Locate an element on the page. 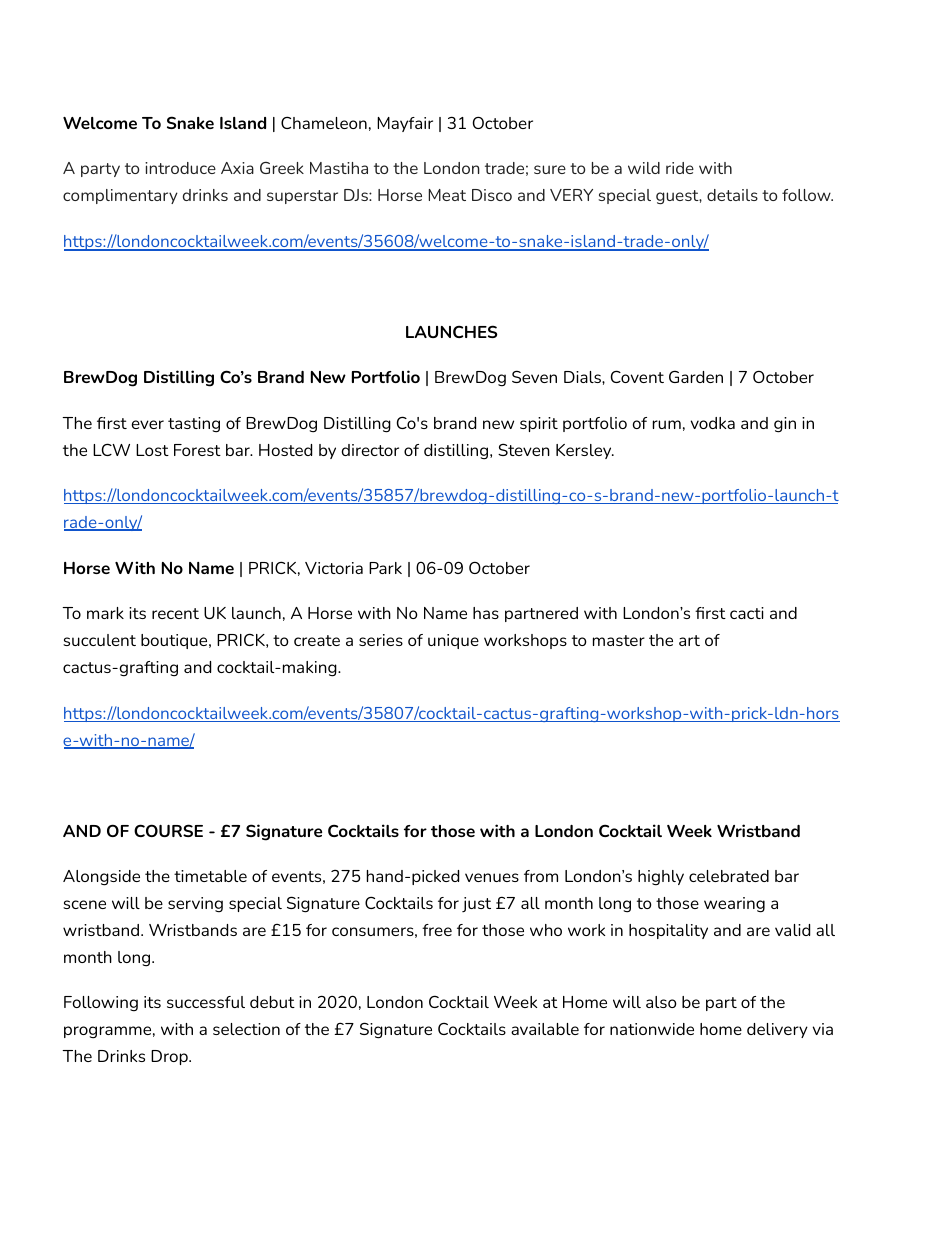 This document has width=952, height=1233. Mayfair is located at coordinates (405, 124).
